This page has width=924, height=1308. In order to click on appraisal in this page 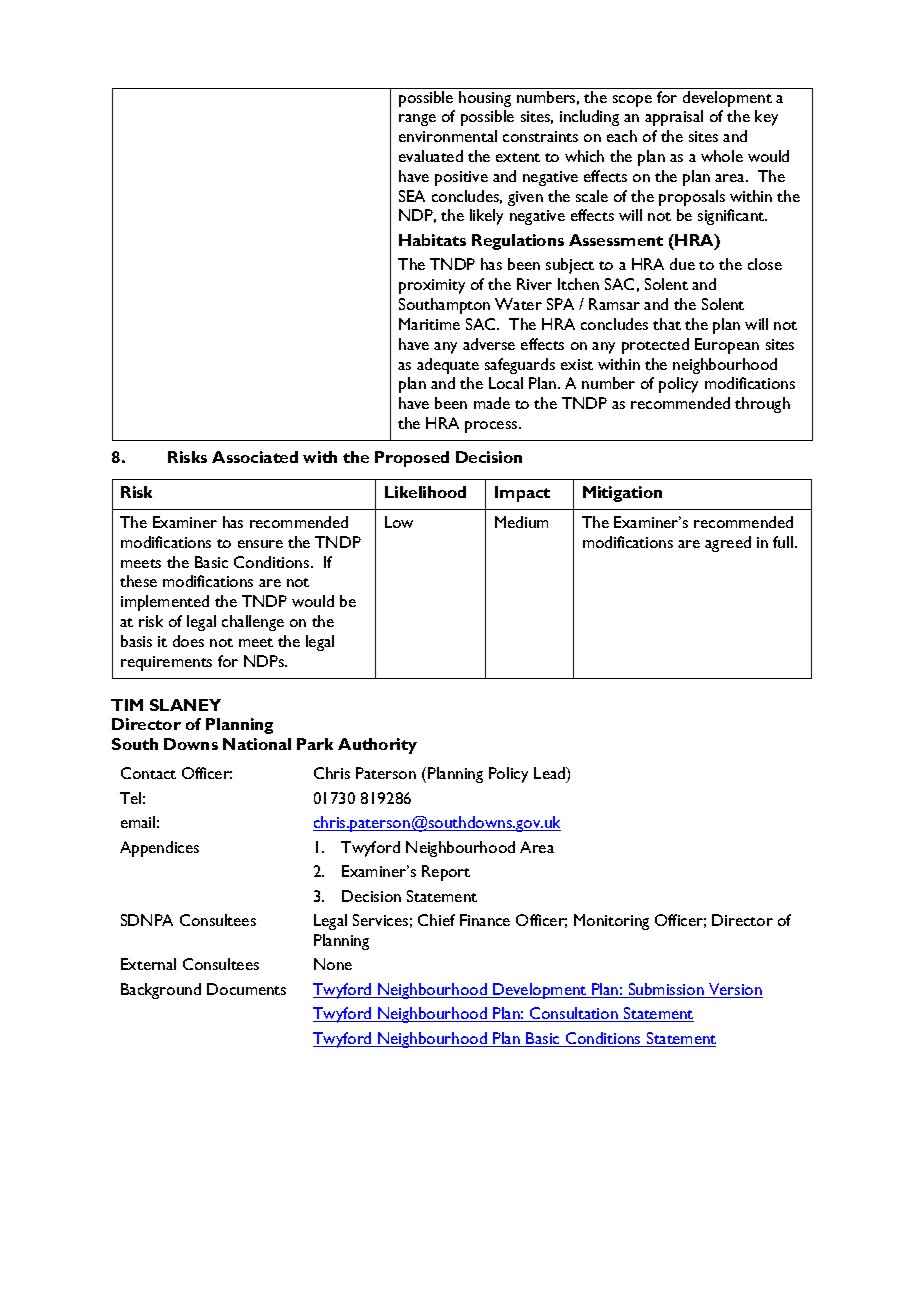, I will do `click(674, 118)`.
